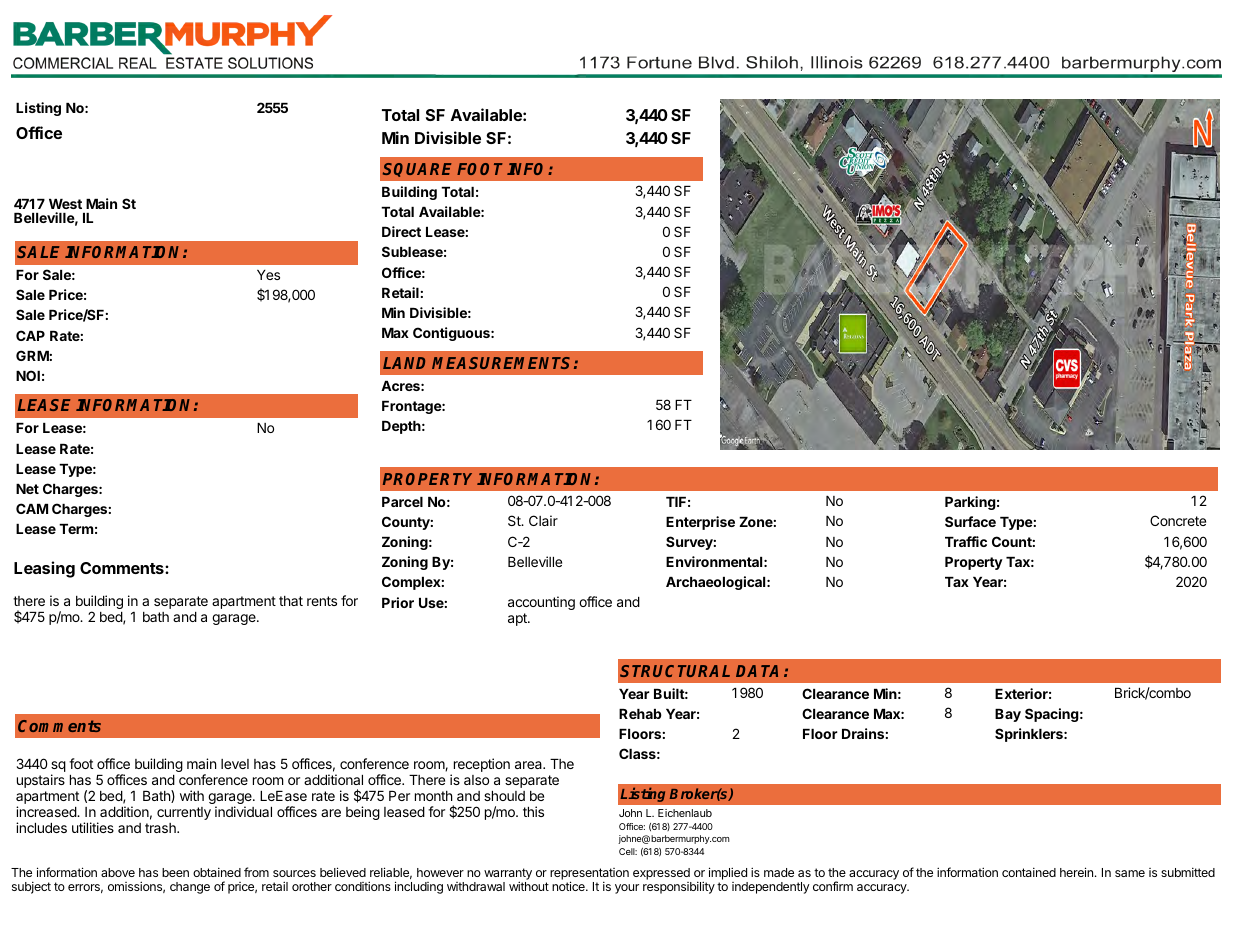 This screenshot has width=1233, height=952. I want to click on NOI, so click(28, 375).
